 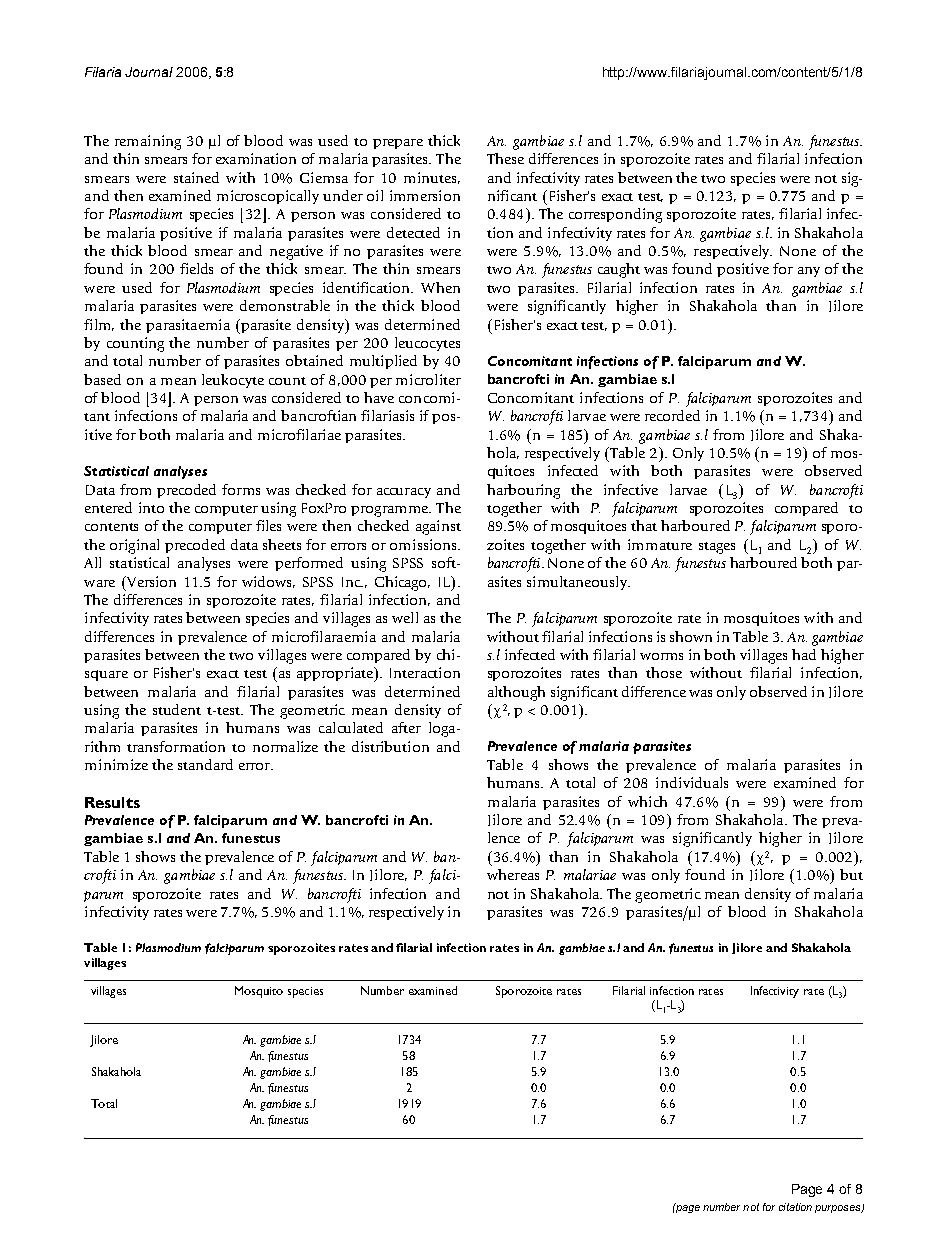 What do you see at coordinates (402, 583) in the screenshot?
I see `Chicago` at bounding box center [402, 583].
